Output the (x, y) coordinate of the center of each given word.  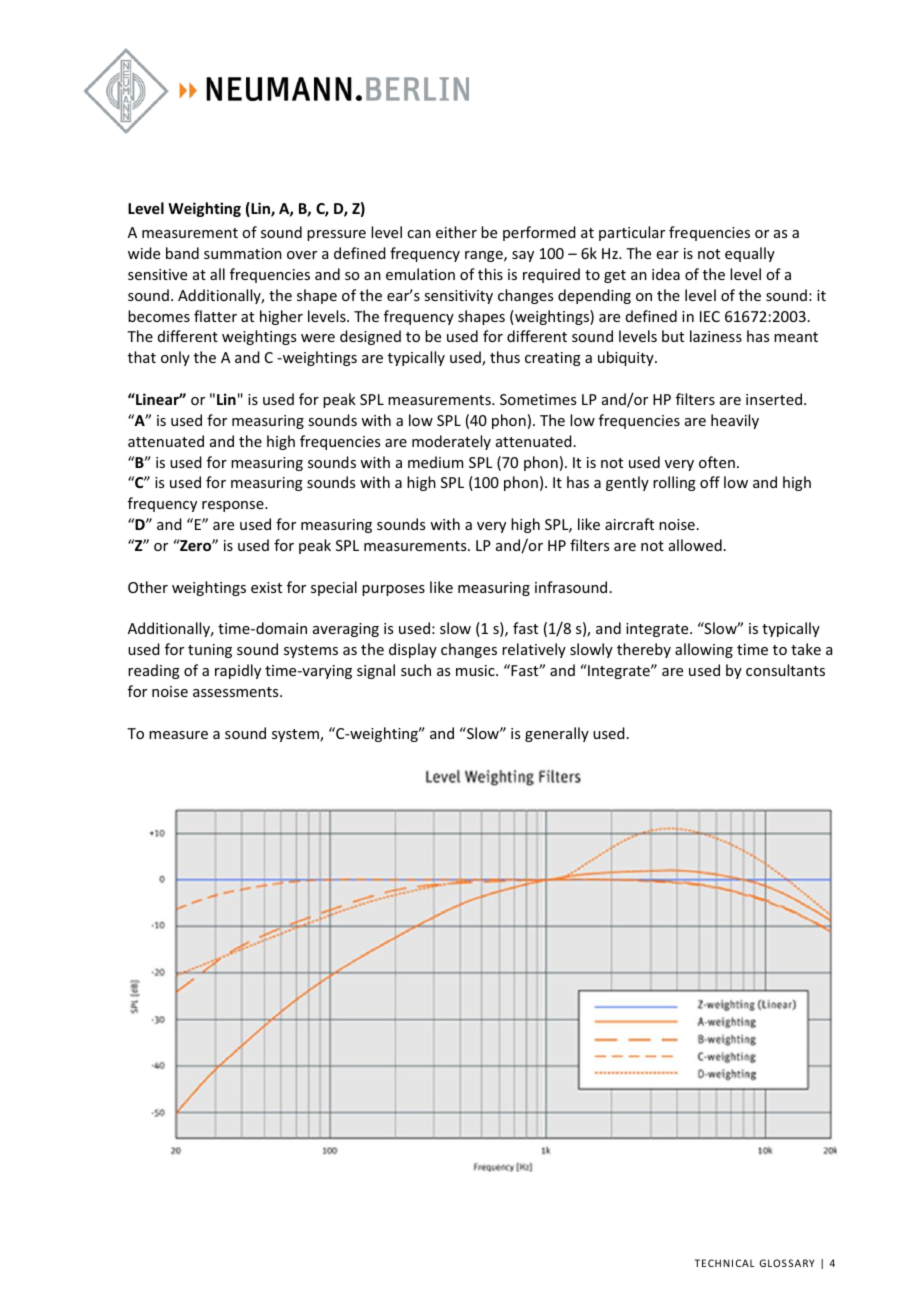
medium (435, 462)
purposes (393, 590)
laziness (716, 336)
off (710, 482)
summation (243, 253)
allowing (704, 650)
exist (266, 587)
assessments (237, 692)
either (456, 232)
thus (505, 357)
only (175, 358)
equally (750, 254)
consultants (785, 670)
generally (557, 734)
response (234, 506)
